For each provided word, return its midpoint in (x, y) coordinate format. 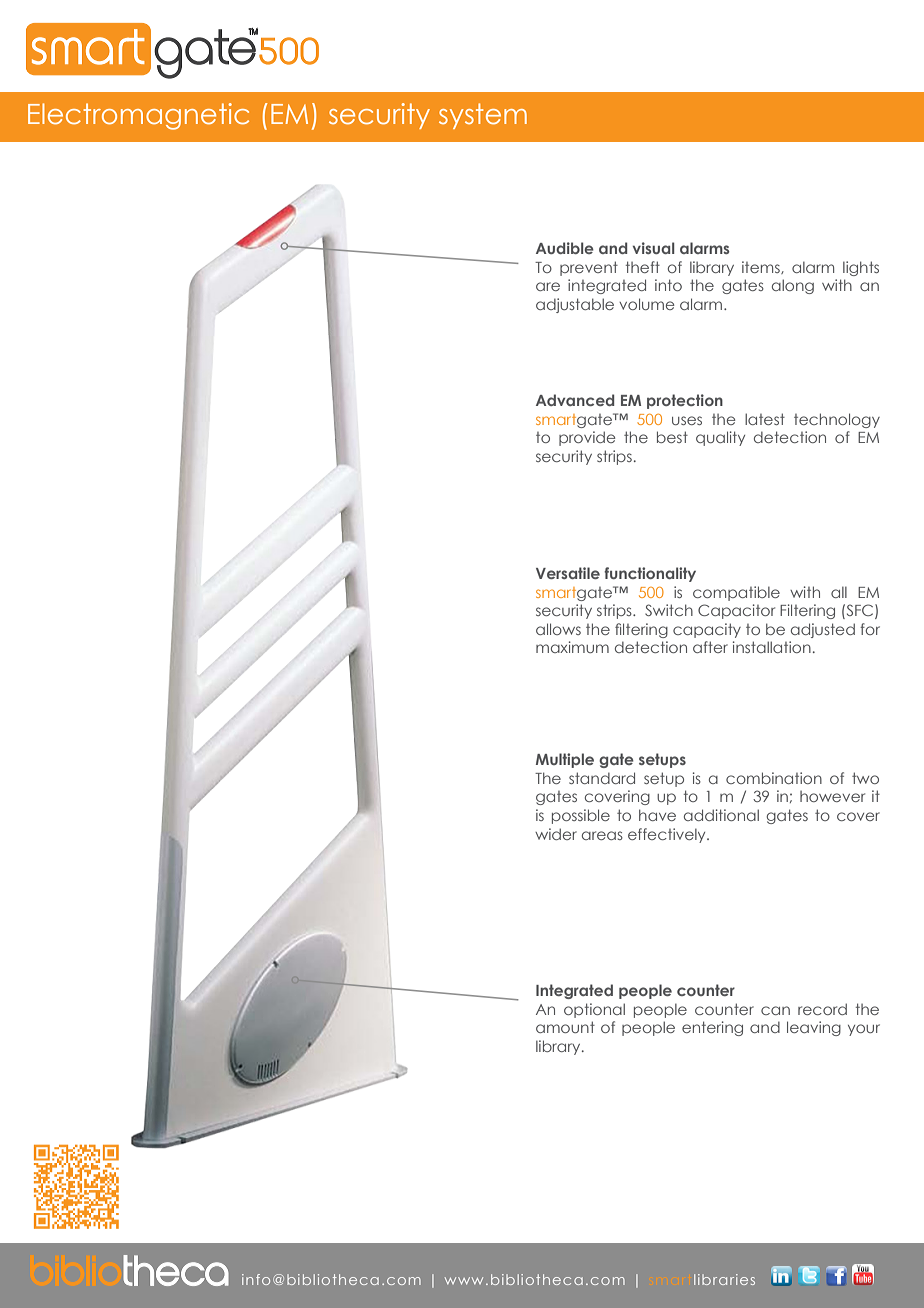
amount (565, 1027)
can (775, 1010)
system (483, 116)
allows (558, 629)
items (762, 267)
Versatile (568, 573)
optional (594, 1010)
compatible (736, 593)
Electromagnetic (138, 116)
